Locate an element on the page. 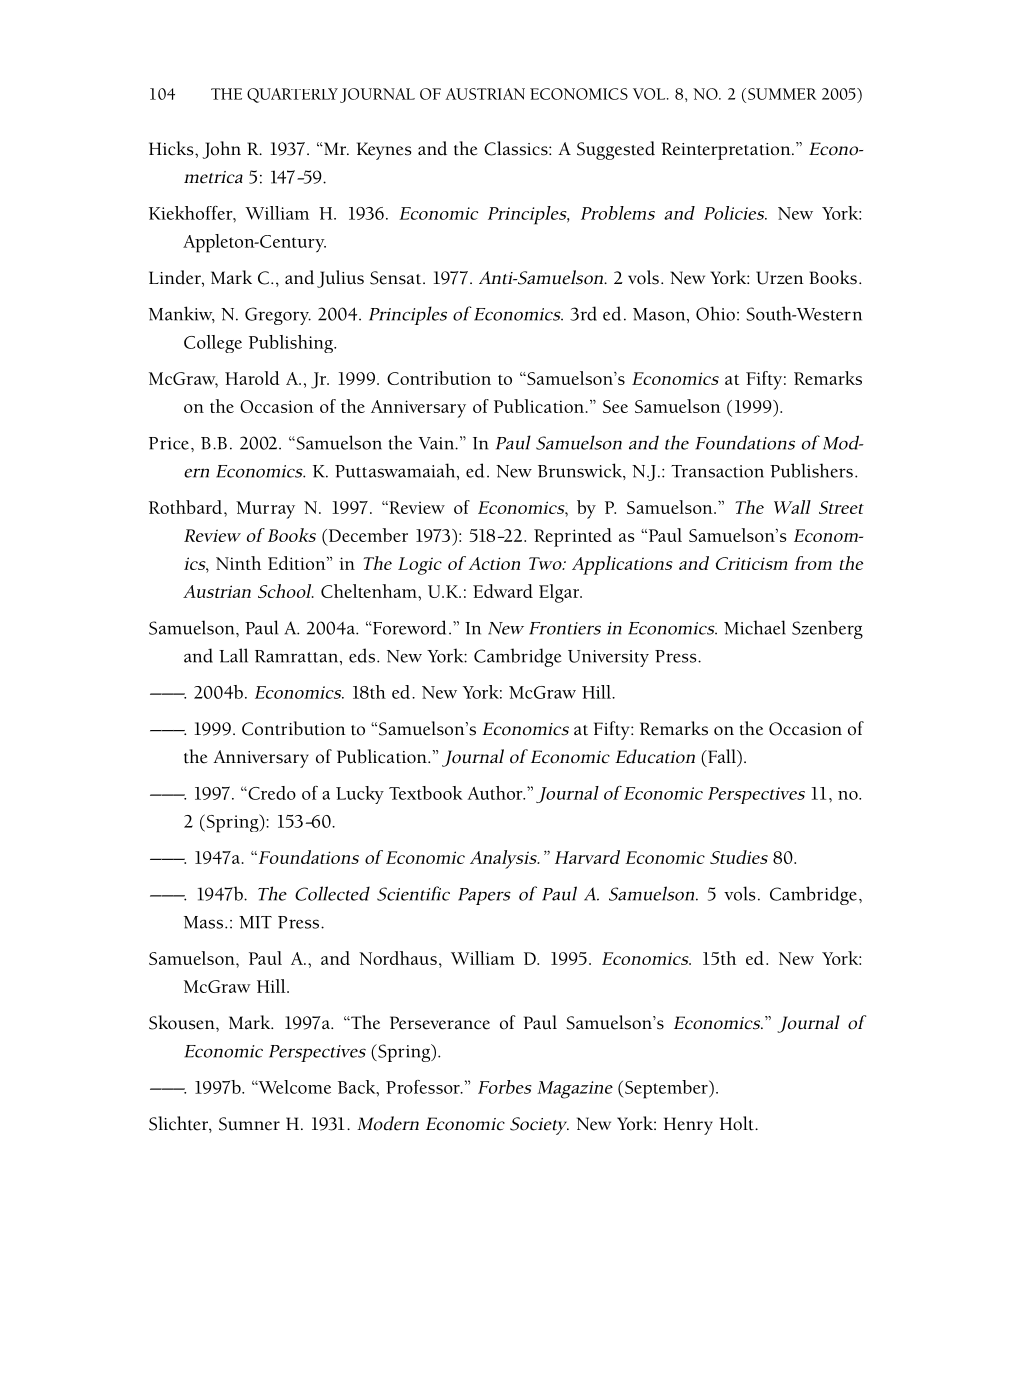 This image has width=1011, height=1395. Edward is located at coordinates (503, 591).
